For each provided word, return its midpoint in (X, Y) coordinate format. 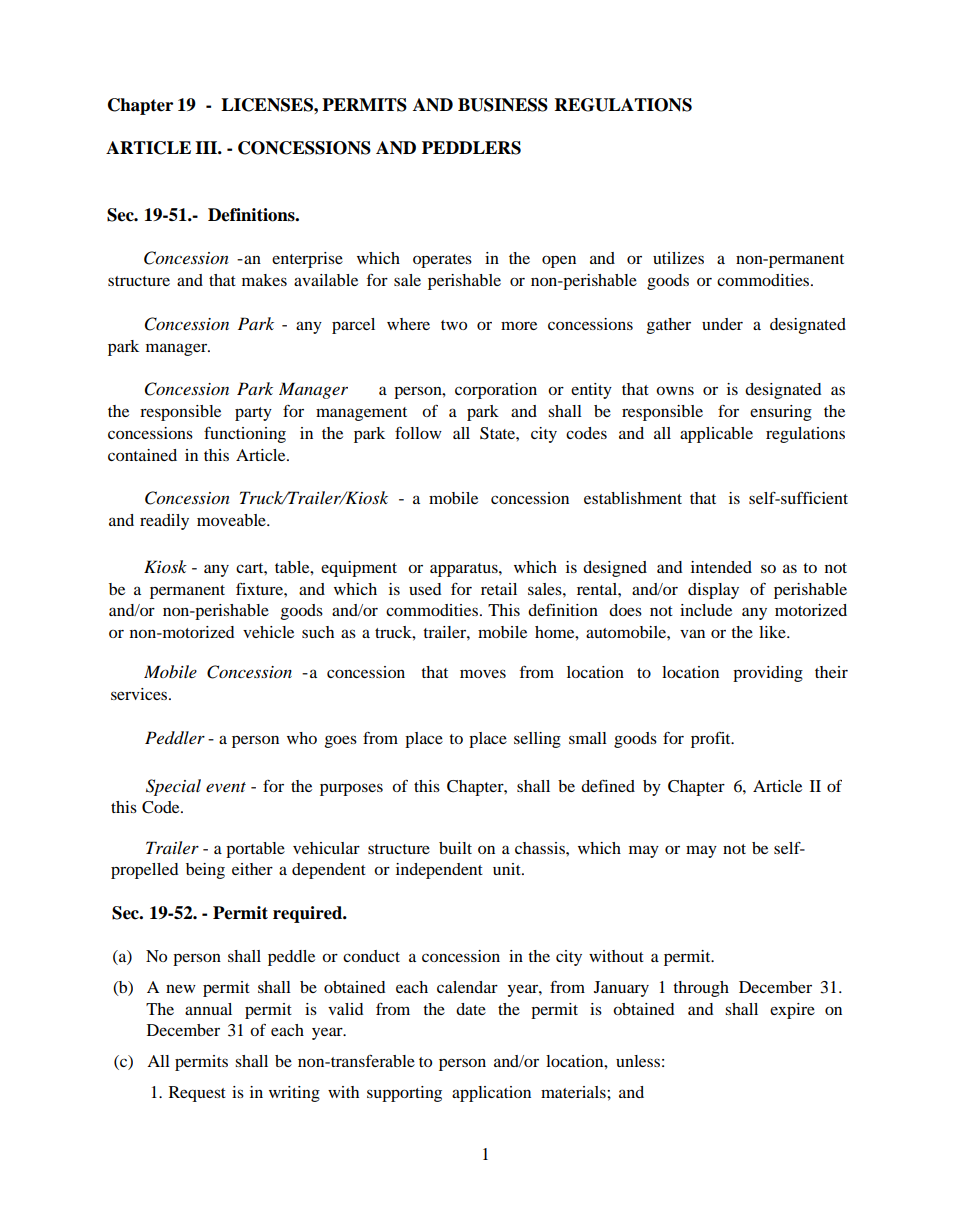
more (519, 325)
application (491, 1094)
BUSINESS (503, 105)
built (455, 848)
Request (197, 1094)
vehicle (268, 632)
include (706, 610)
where (408, 324)
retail (499, 589)
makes (264, 280)
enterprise (307, 260)
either (252, 869)
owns (675, 390)
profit (712, 739)
